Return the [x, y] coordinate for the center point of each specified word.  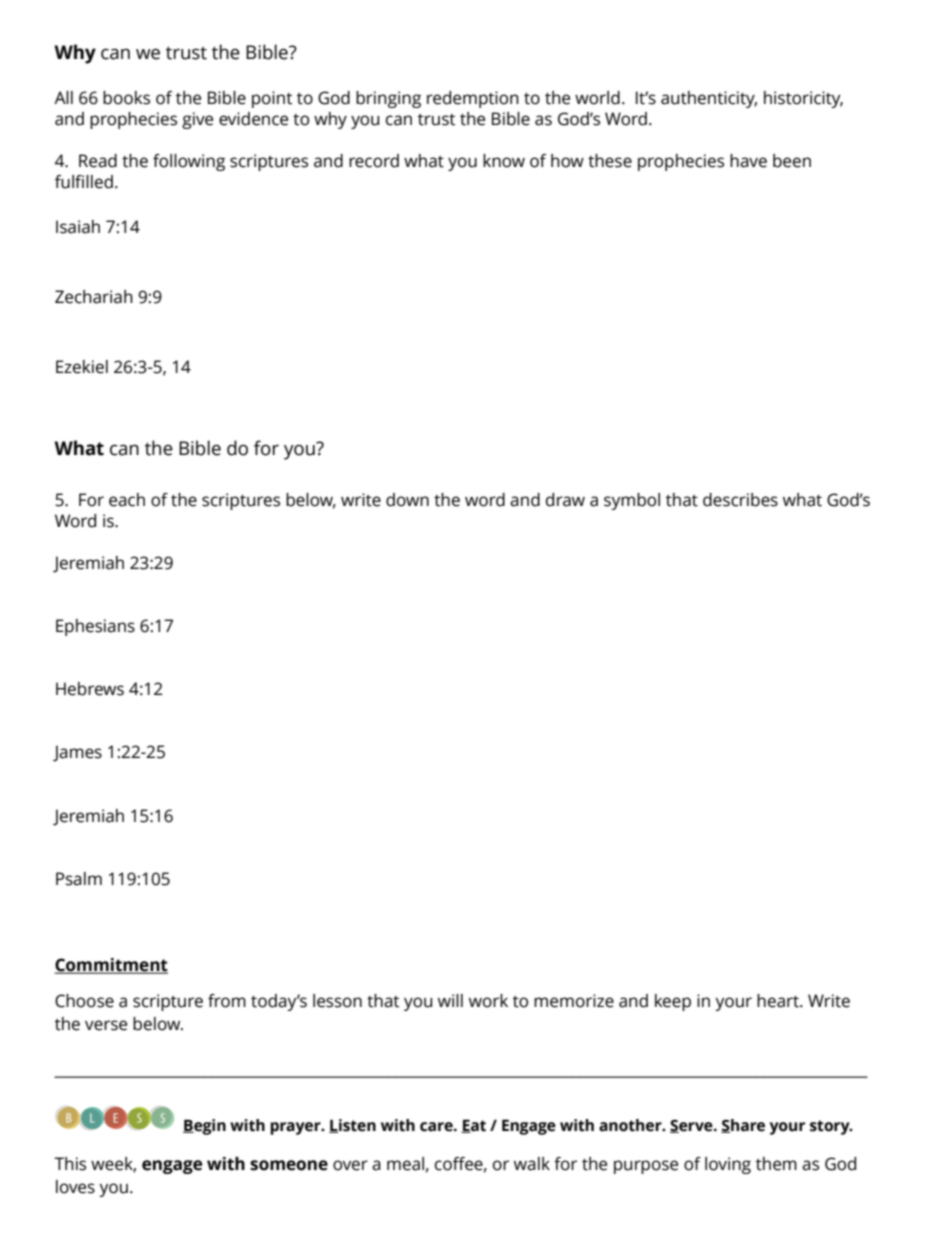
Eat [473, 1126]
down [407, 500]
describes [740, 500]
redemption [473, 99]
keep [673, 1002]
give [197, 120]
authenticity [709, 99]
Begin [204, 1127]
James [77, 753]
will [450, 1000]
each [127, 500]
